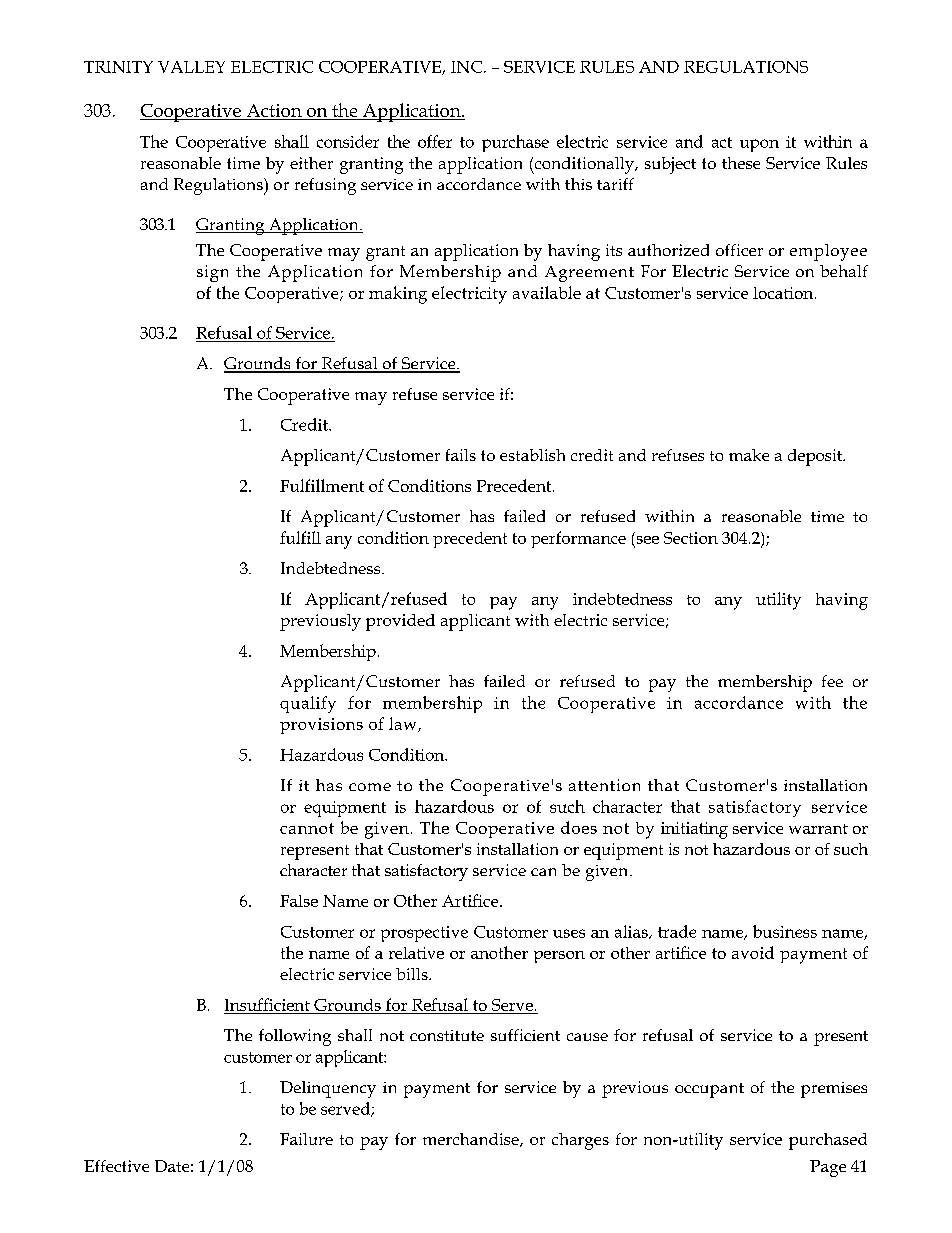 The height and width of the screenshot is (1233, 952). Describe the element at coordinates (709, 1090) in the screenshot. I see `occupant` at that location.
